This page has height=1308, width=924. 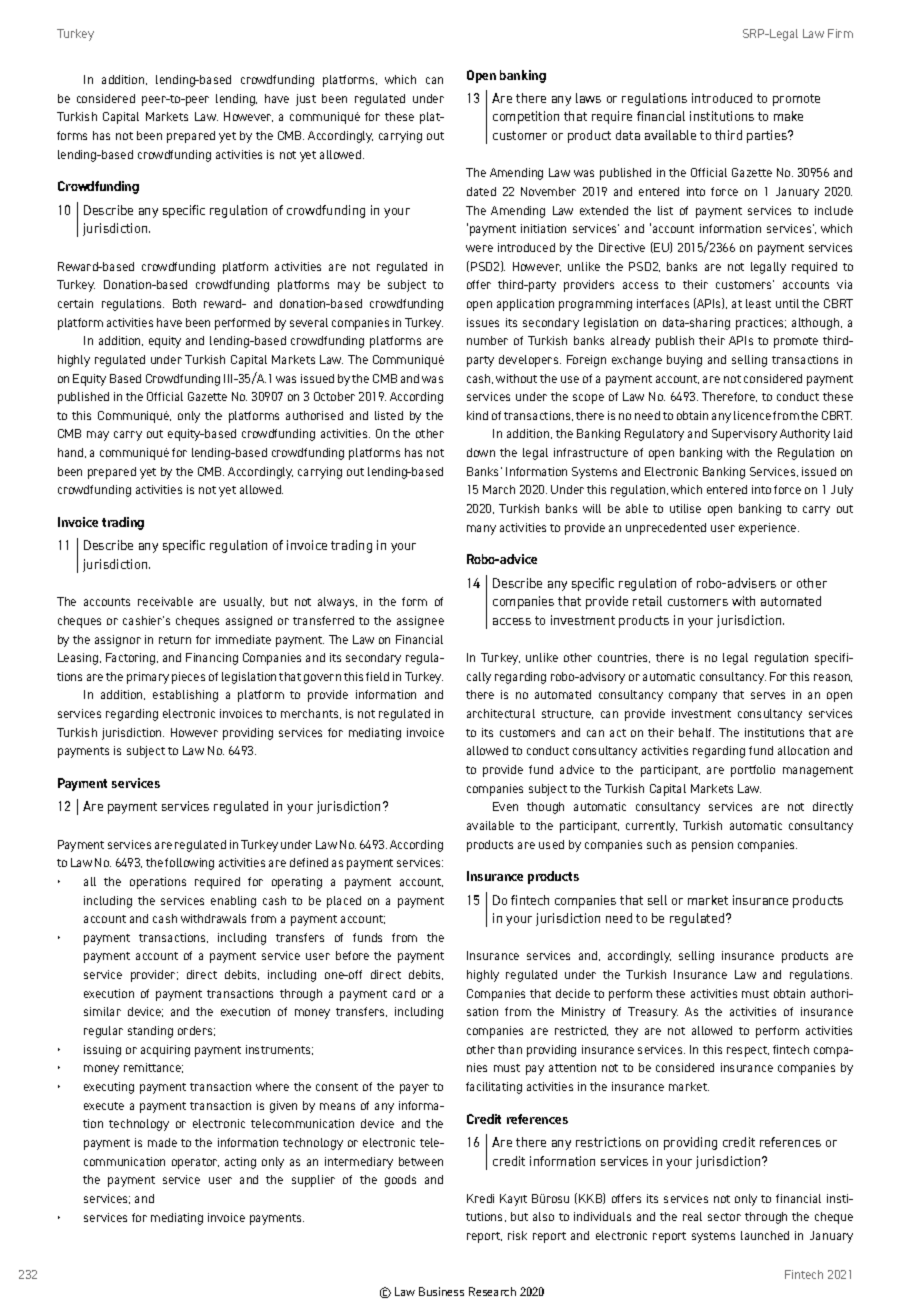 What do you see at coordinates (420, 622) in the page?
I see `assignee` at bounding box center [420, 622].
